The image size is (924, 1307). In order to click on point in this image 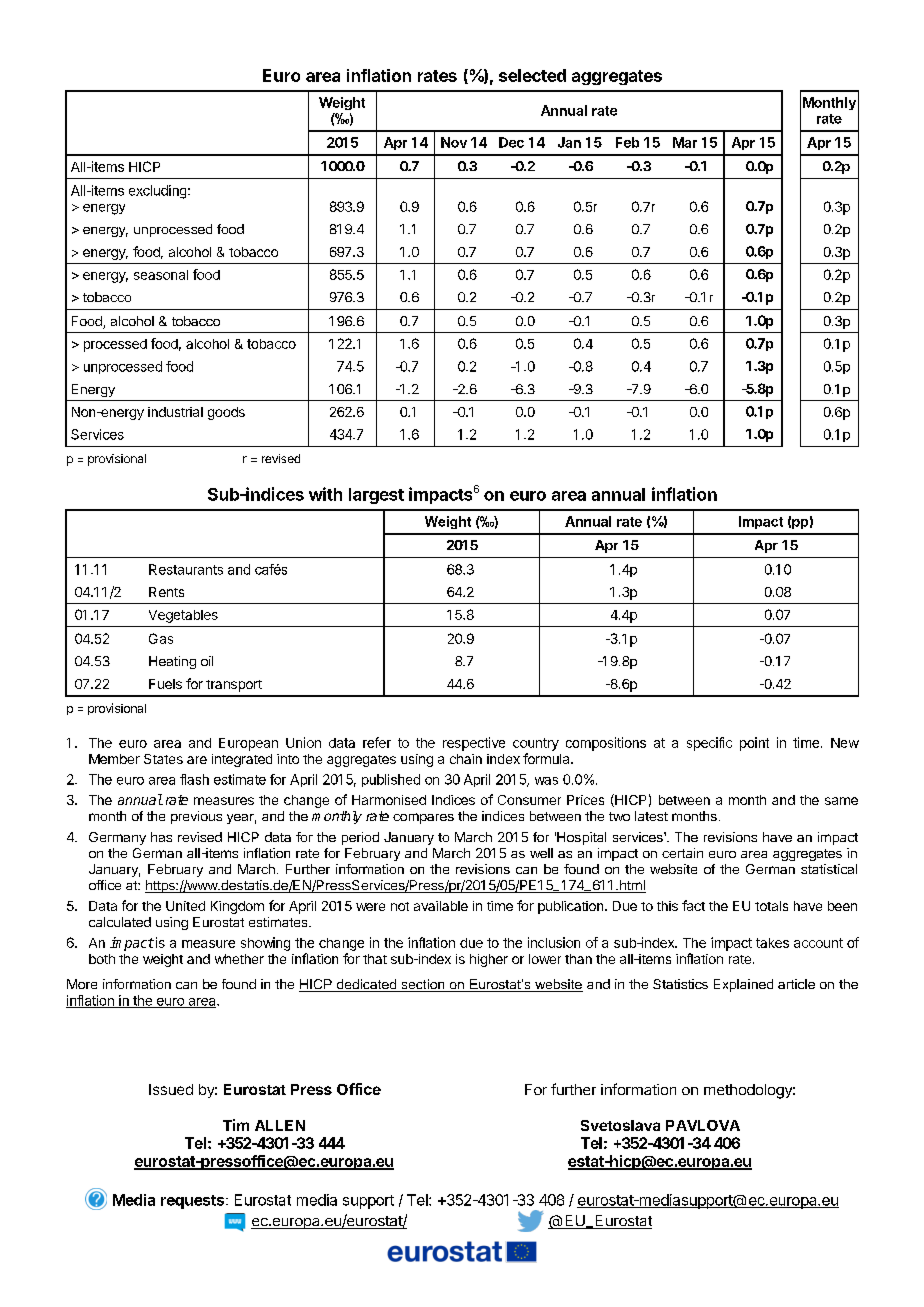, I will do `click(754, 744)`.
